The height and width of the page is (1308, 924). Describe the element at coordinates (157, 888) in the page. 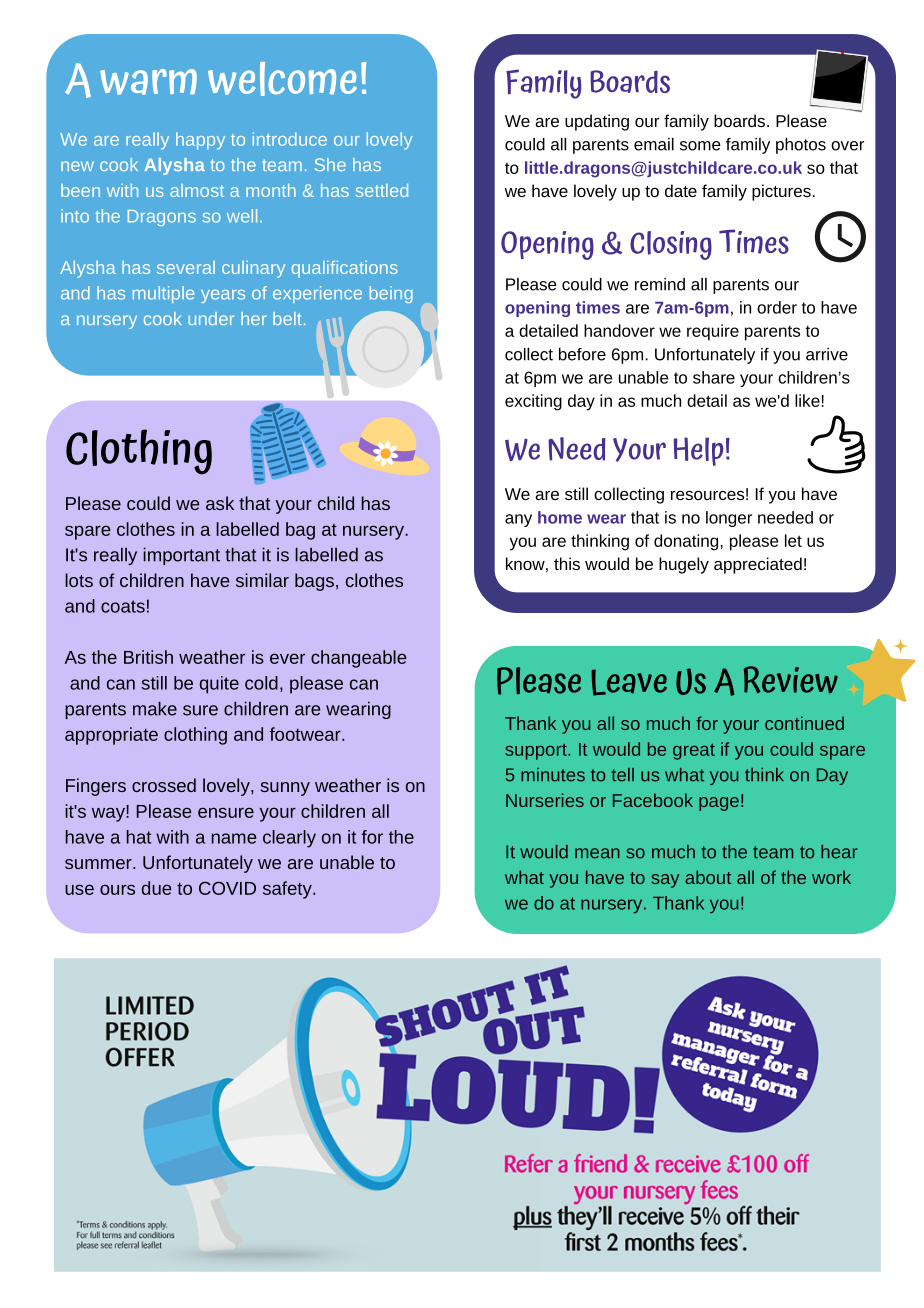

I see `due` at that location.
